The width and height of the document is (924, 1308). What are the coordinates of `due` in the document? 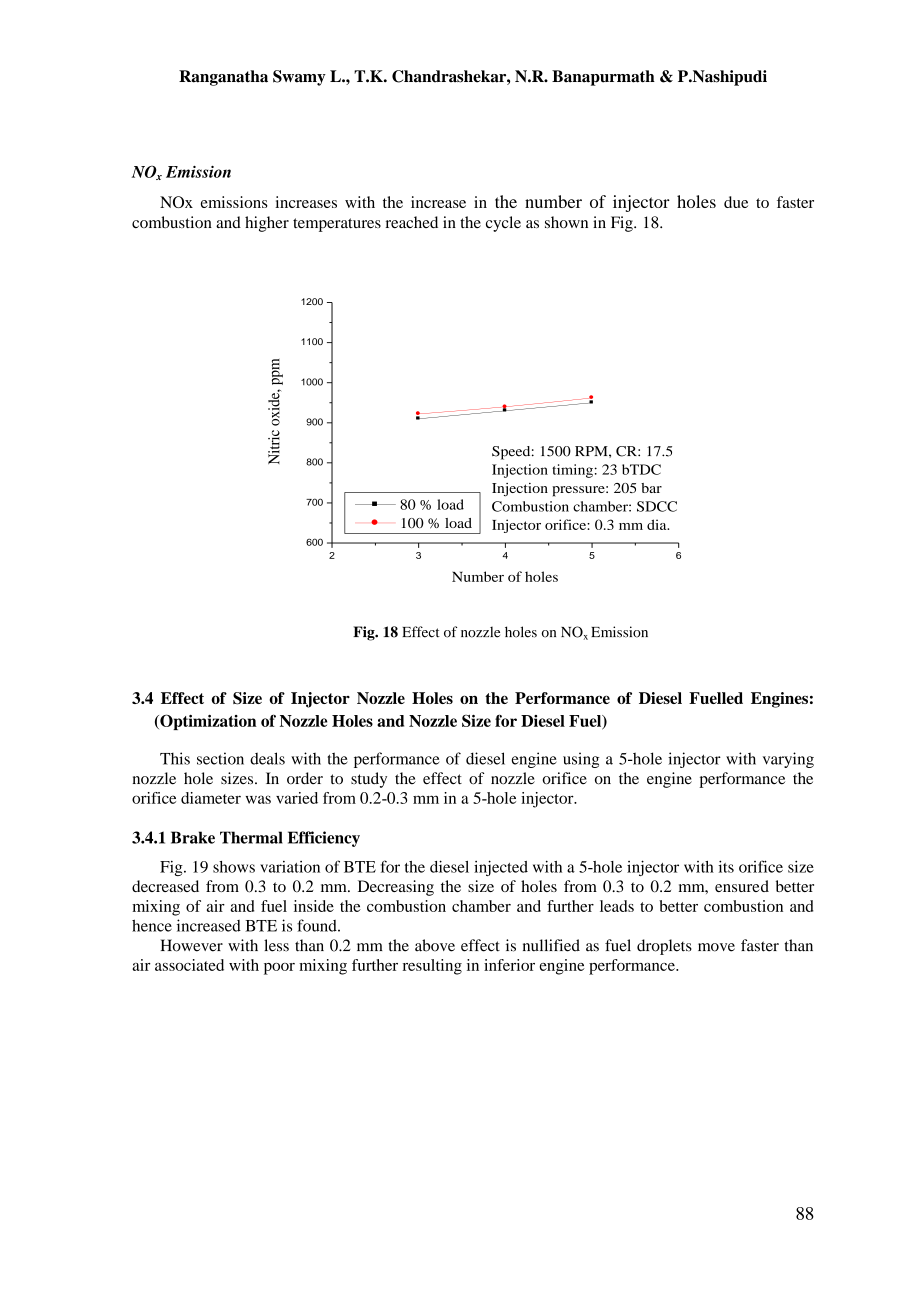 It's located at (736, 202).
